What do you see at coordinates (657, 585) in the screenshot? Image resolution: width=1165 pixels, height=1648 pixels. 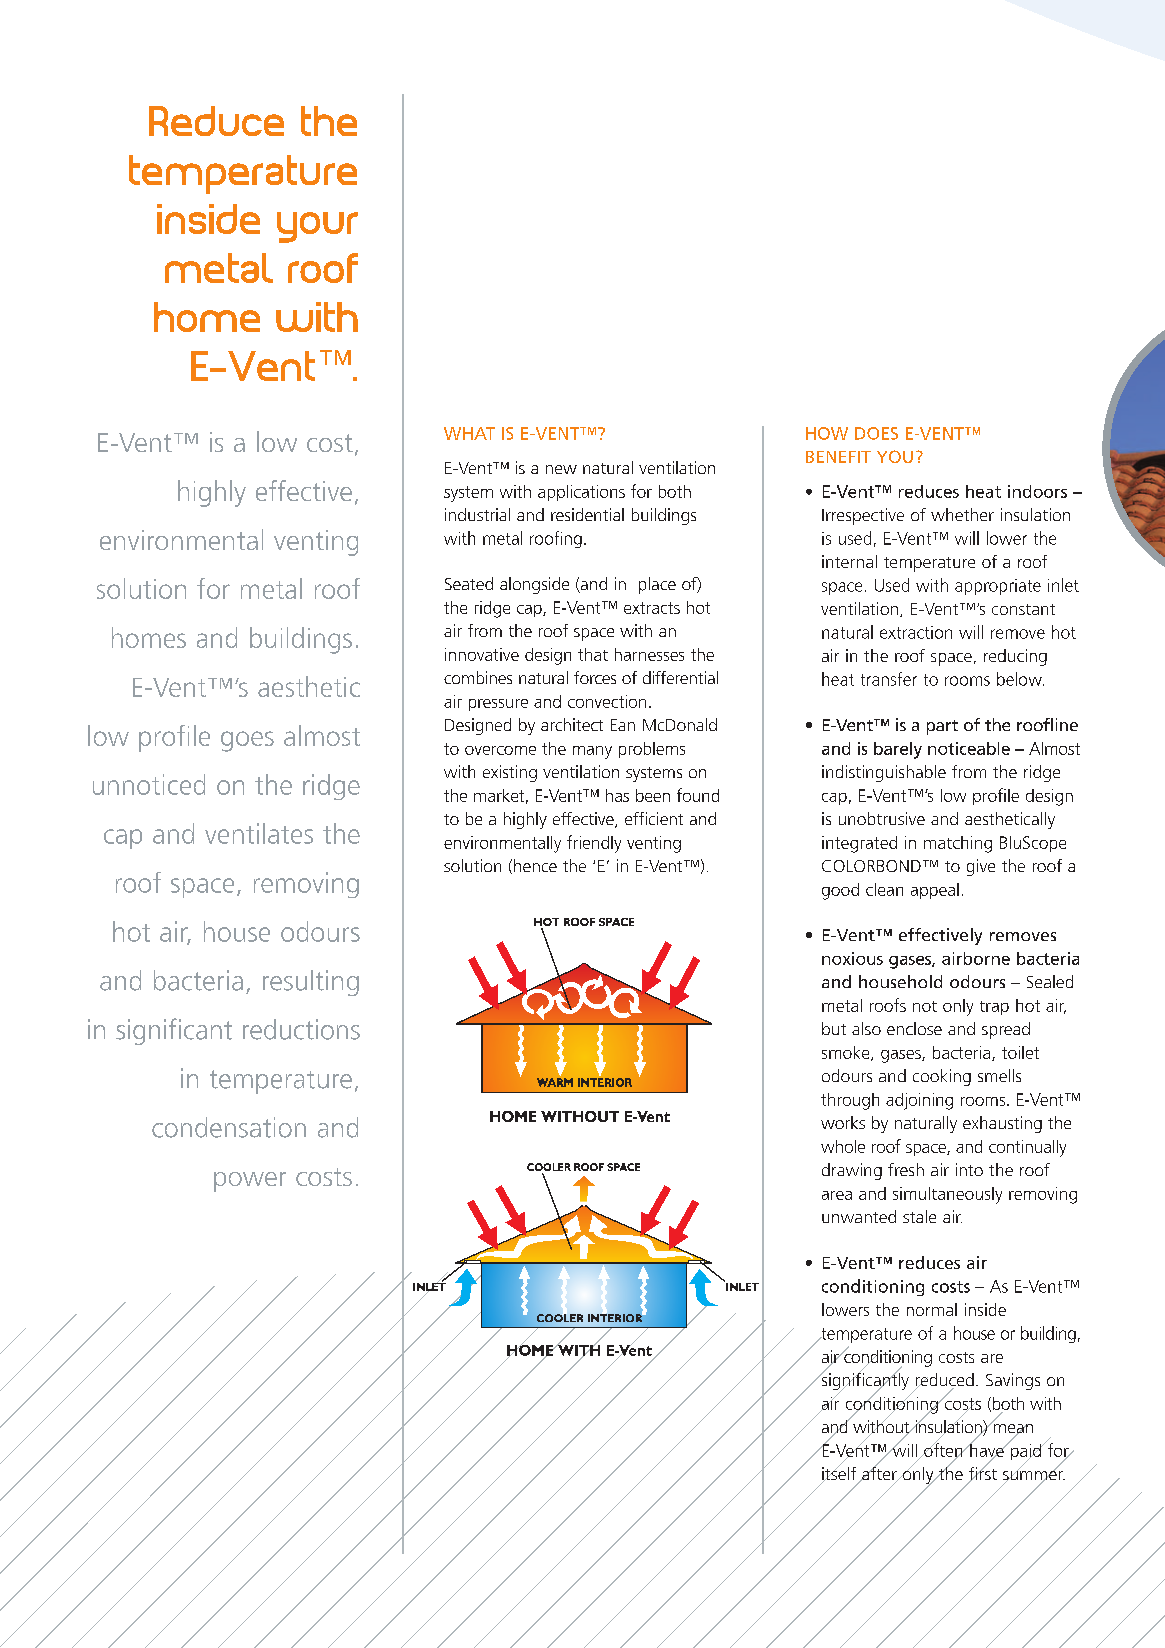 I see `place` at bounding box center [657, 585].
